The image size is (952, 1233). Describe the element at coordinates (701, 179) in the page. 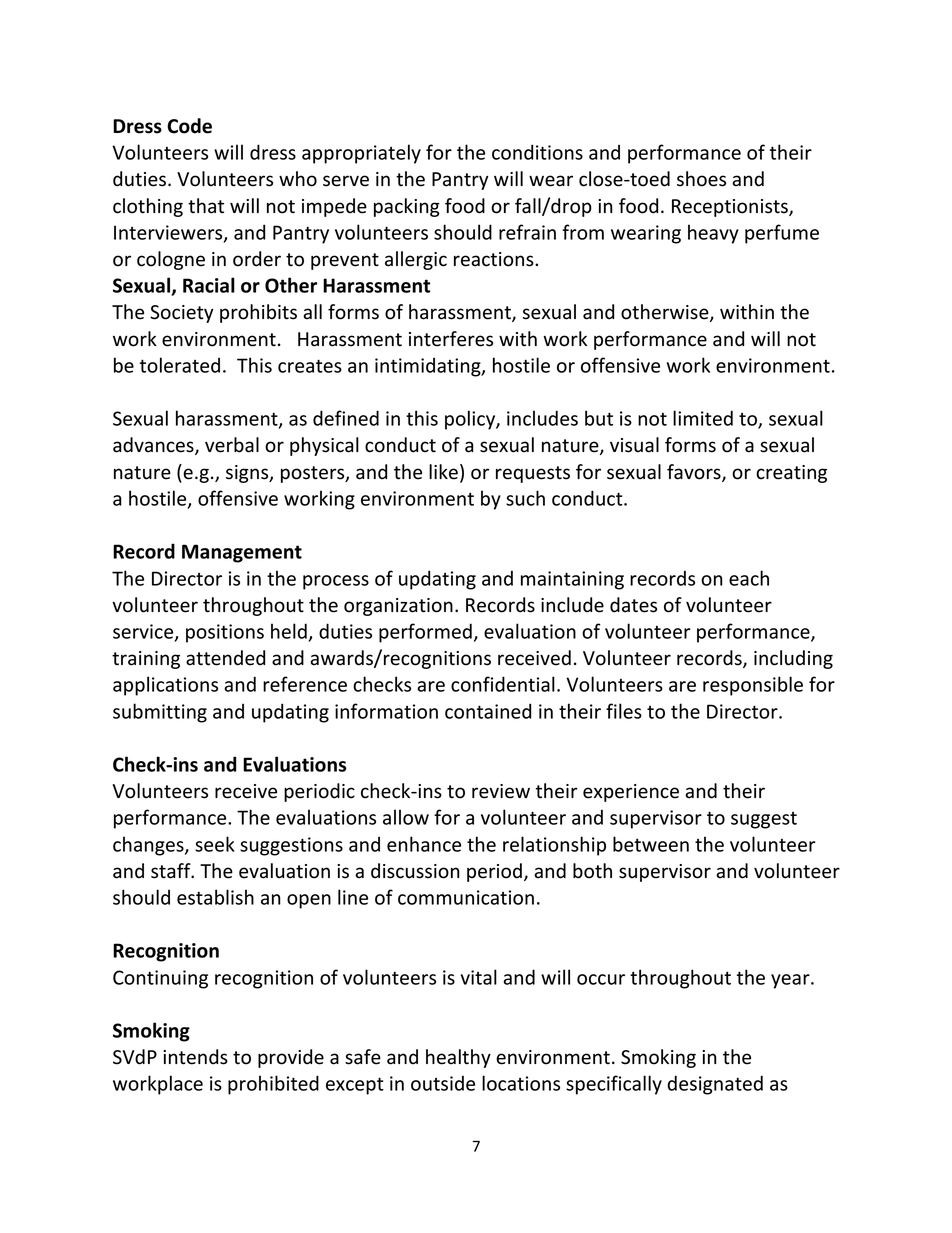

I see `shoes` at that location.
